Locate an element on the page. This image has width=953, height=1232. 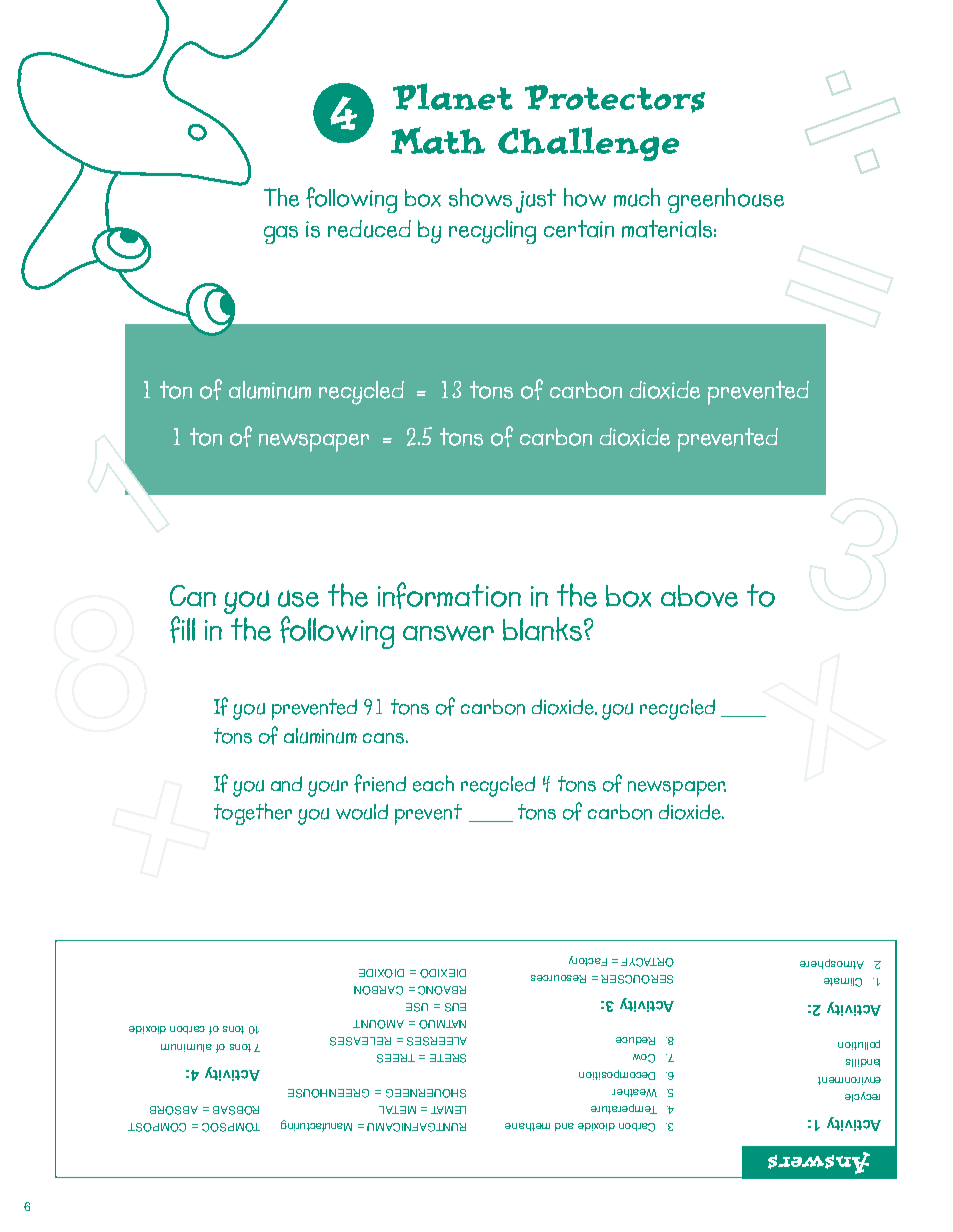
would is located at coordinates (362, 812).
